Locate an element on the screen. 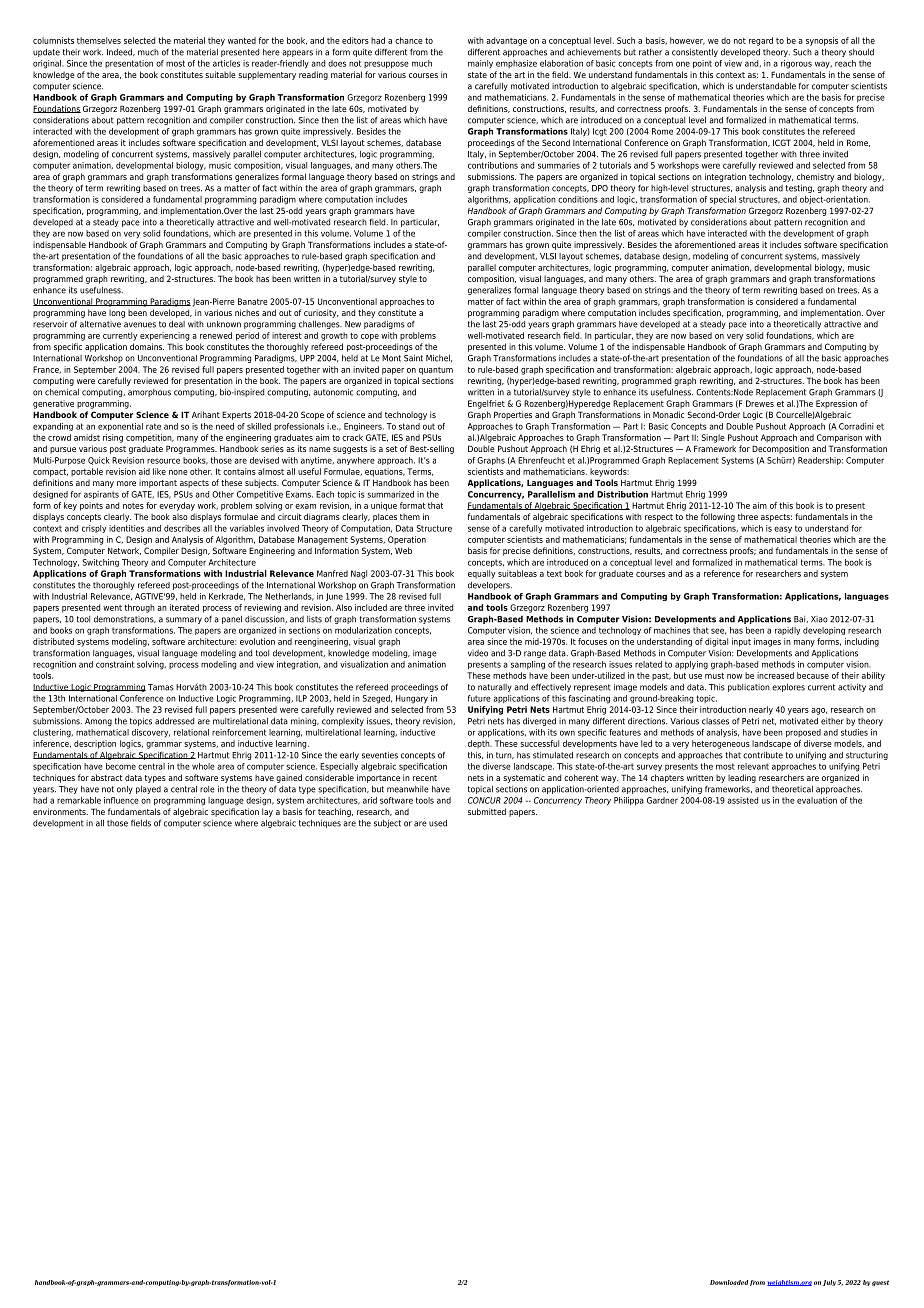 The width and height of the screenshot is (924, 1308). articles is located at coordinates (226, 63).
